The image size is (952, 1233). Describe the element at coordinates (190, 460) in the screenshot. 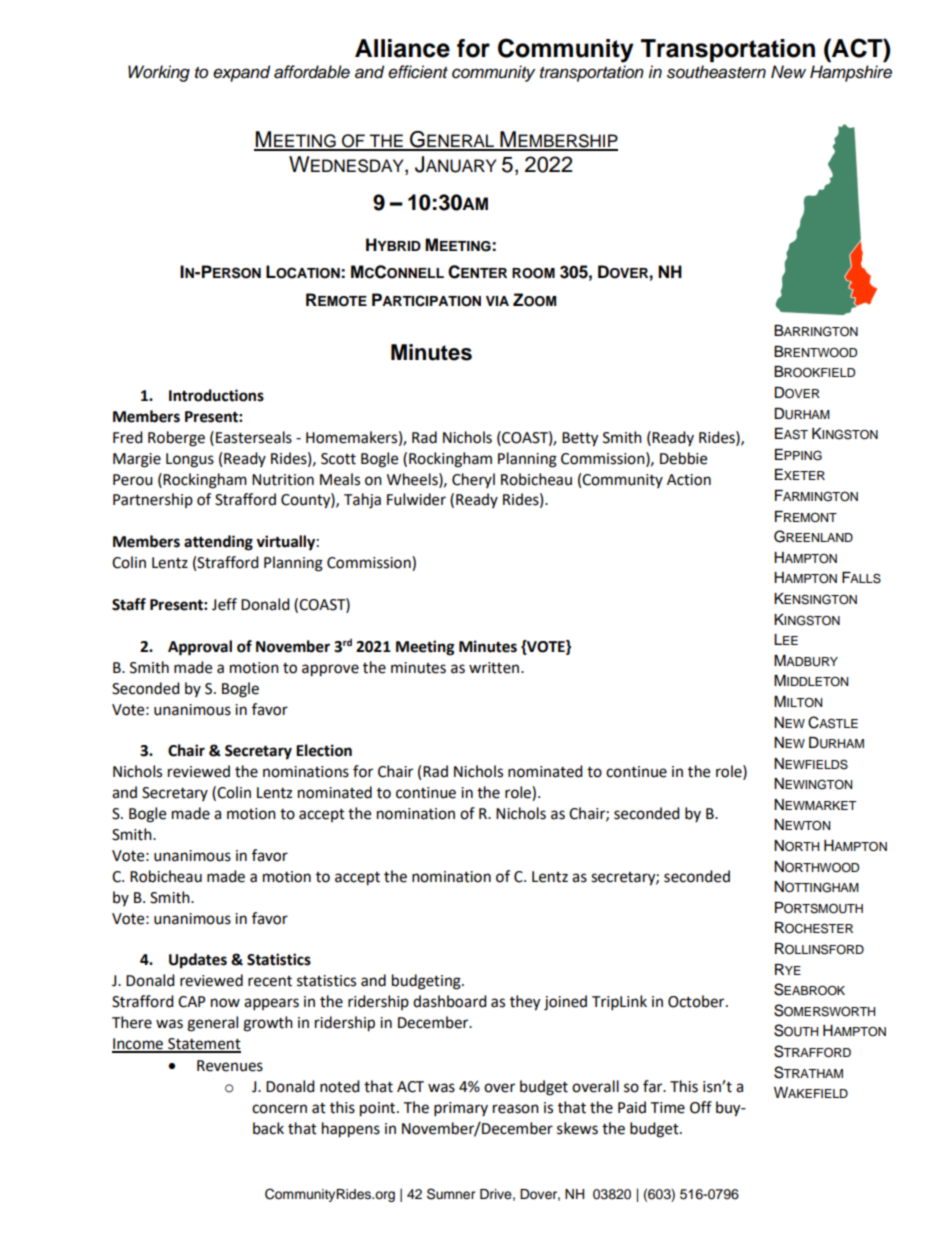

I see `Longus` at that location.
